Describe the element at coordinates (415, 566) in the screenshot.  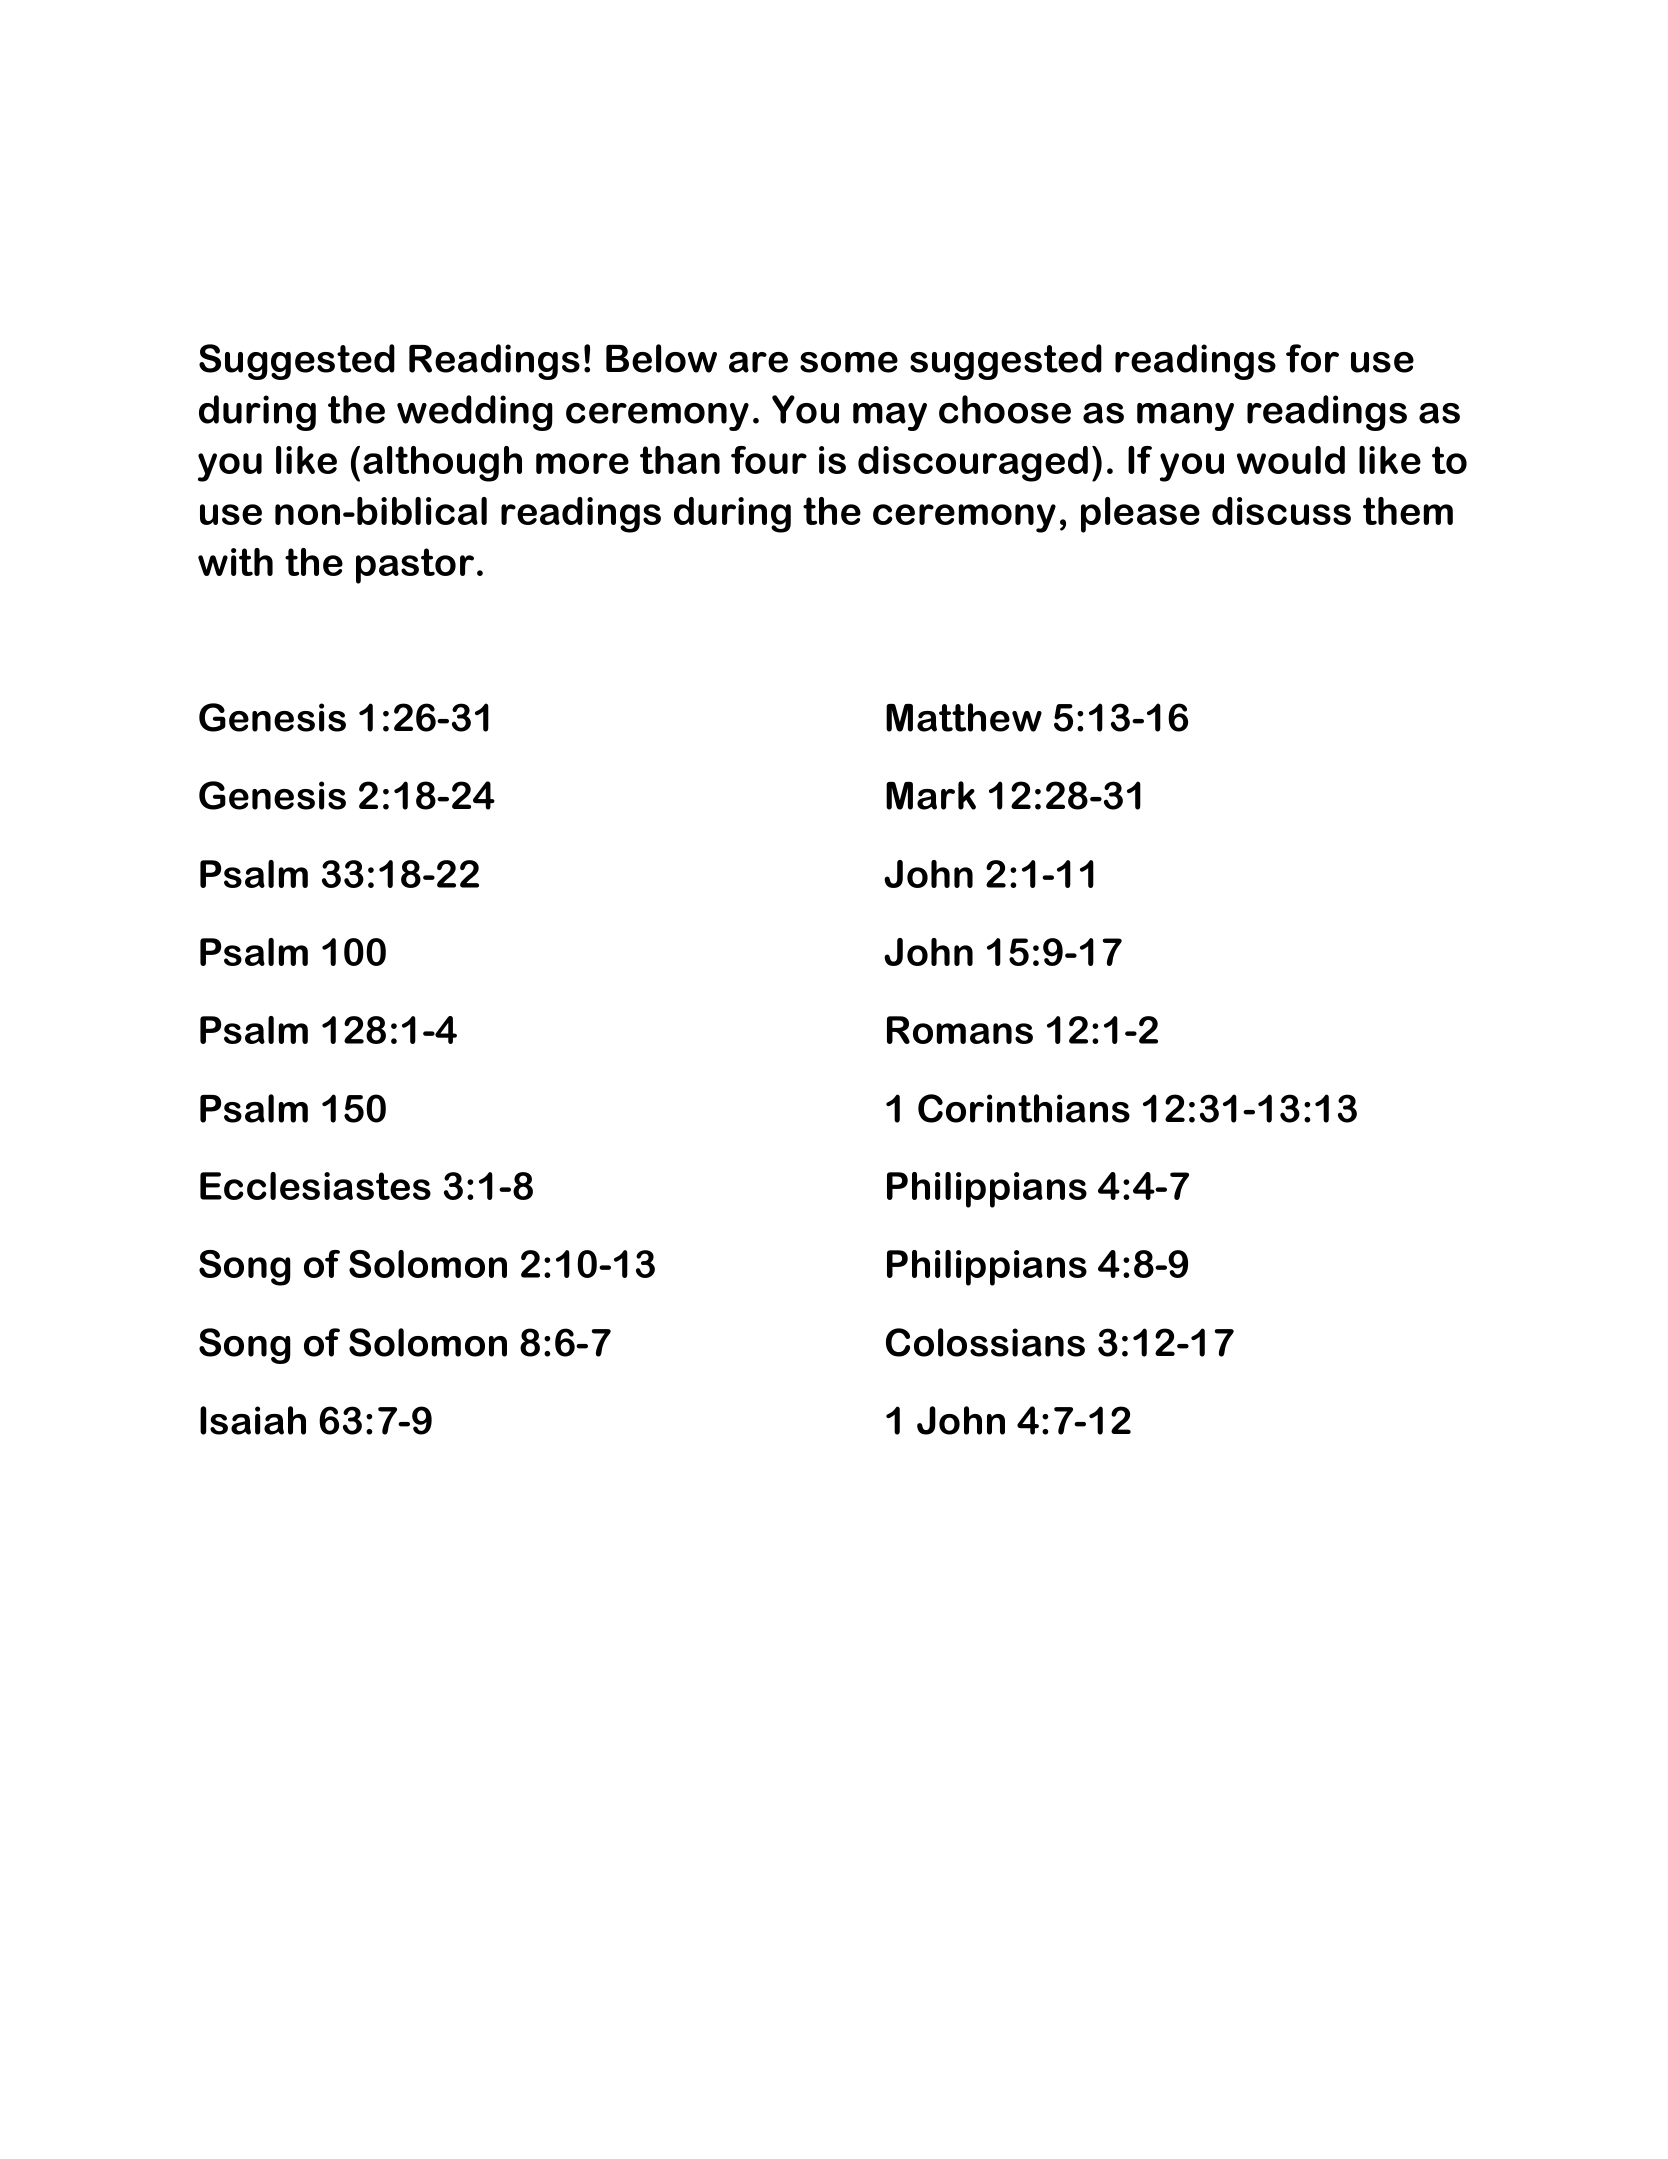
I see `pastor` at that location.
